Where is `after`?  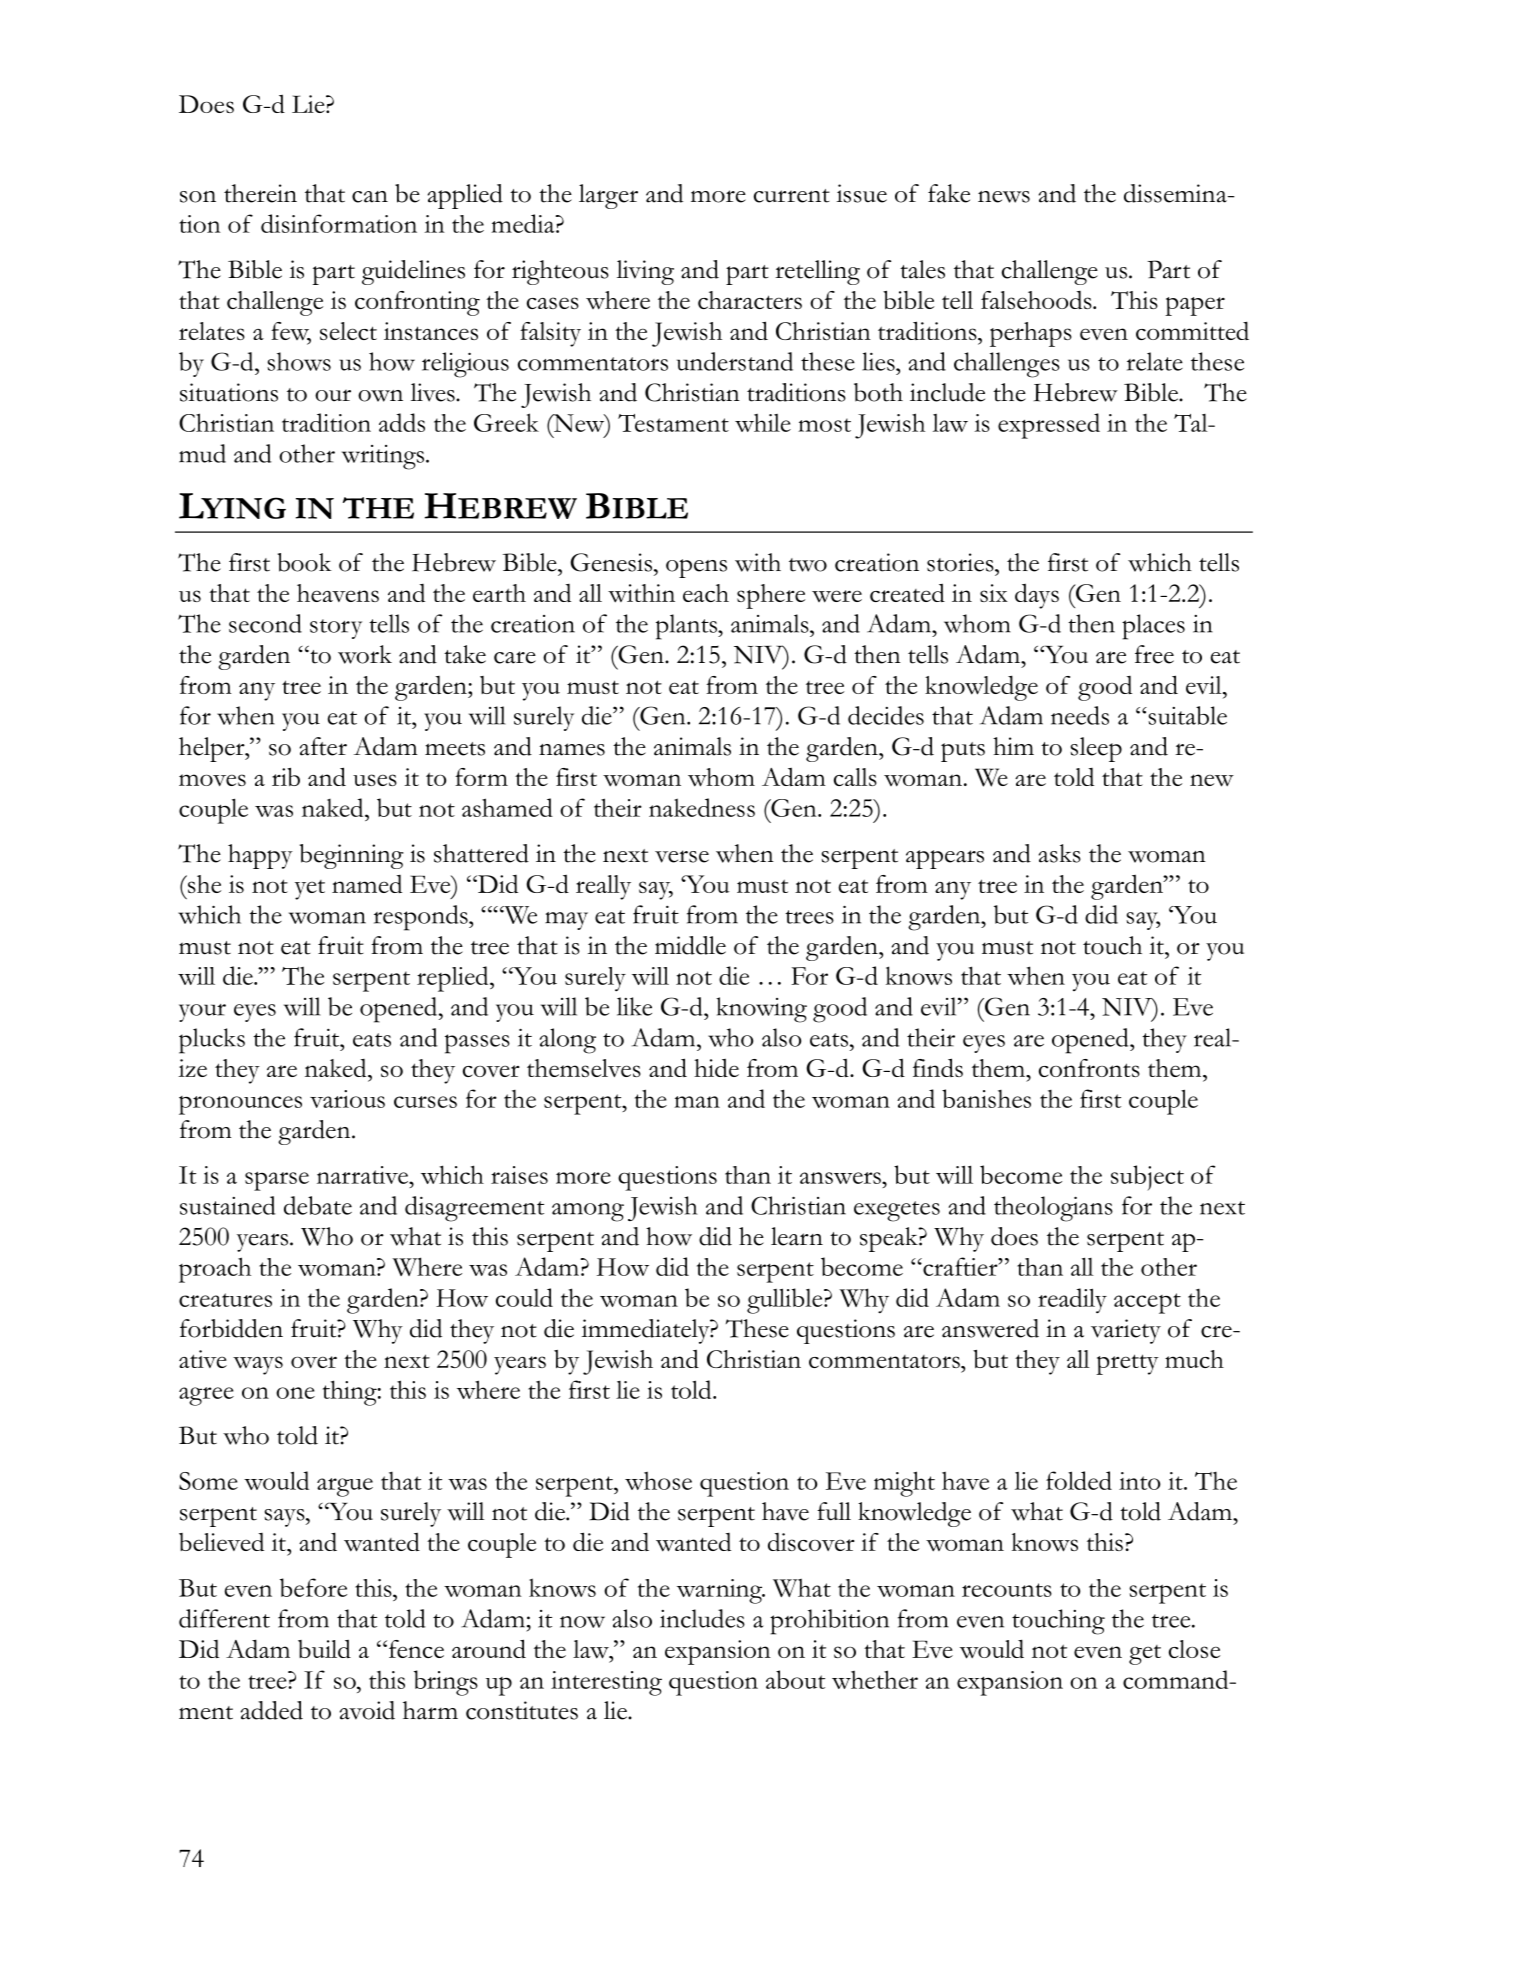 after is located at coordinates (323, 746).
